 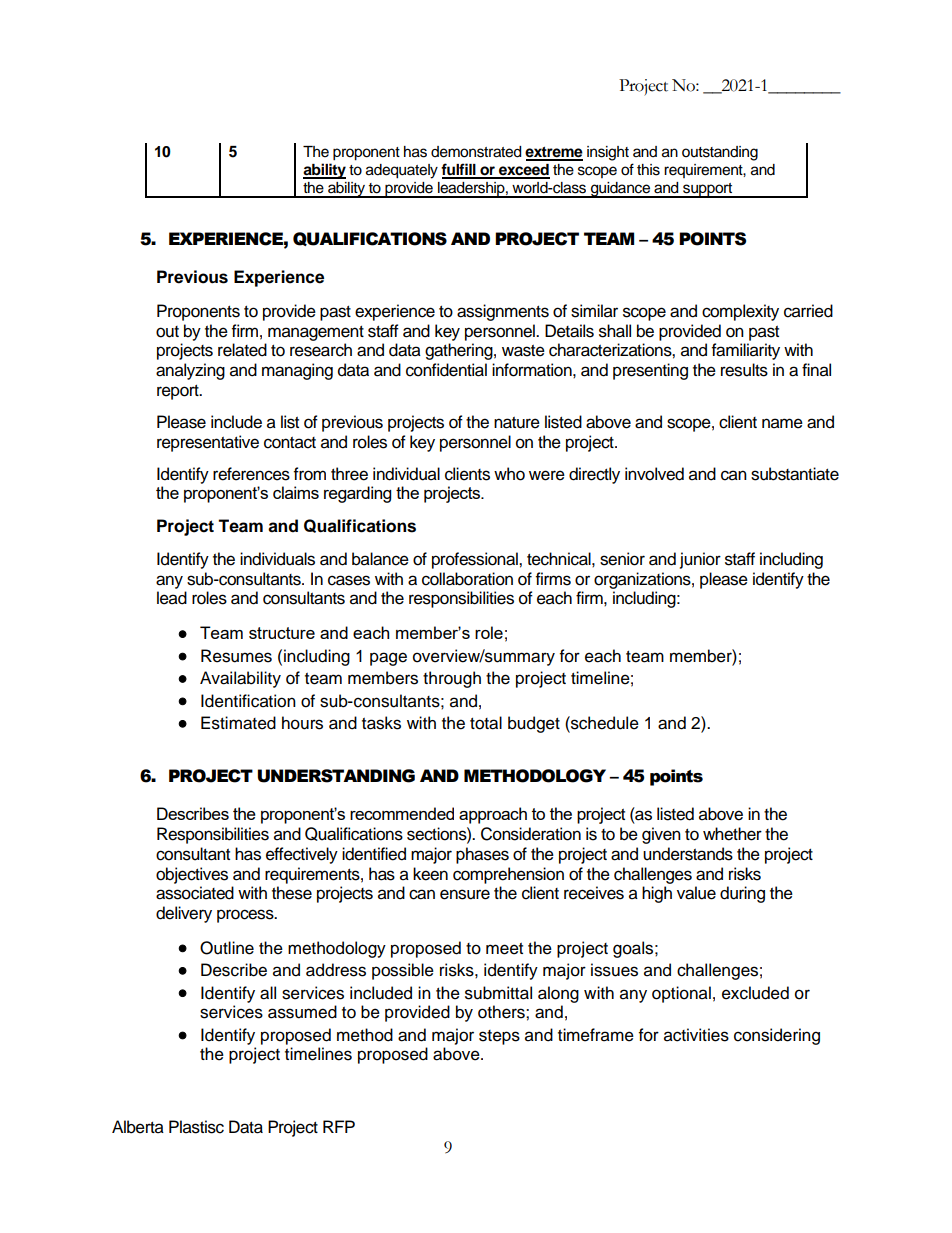 What do you see at coordinates (192, 875) in the page?
I see `objectives` at bounding box center [192, 875].
